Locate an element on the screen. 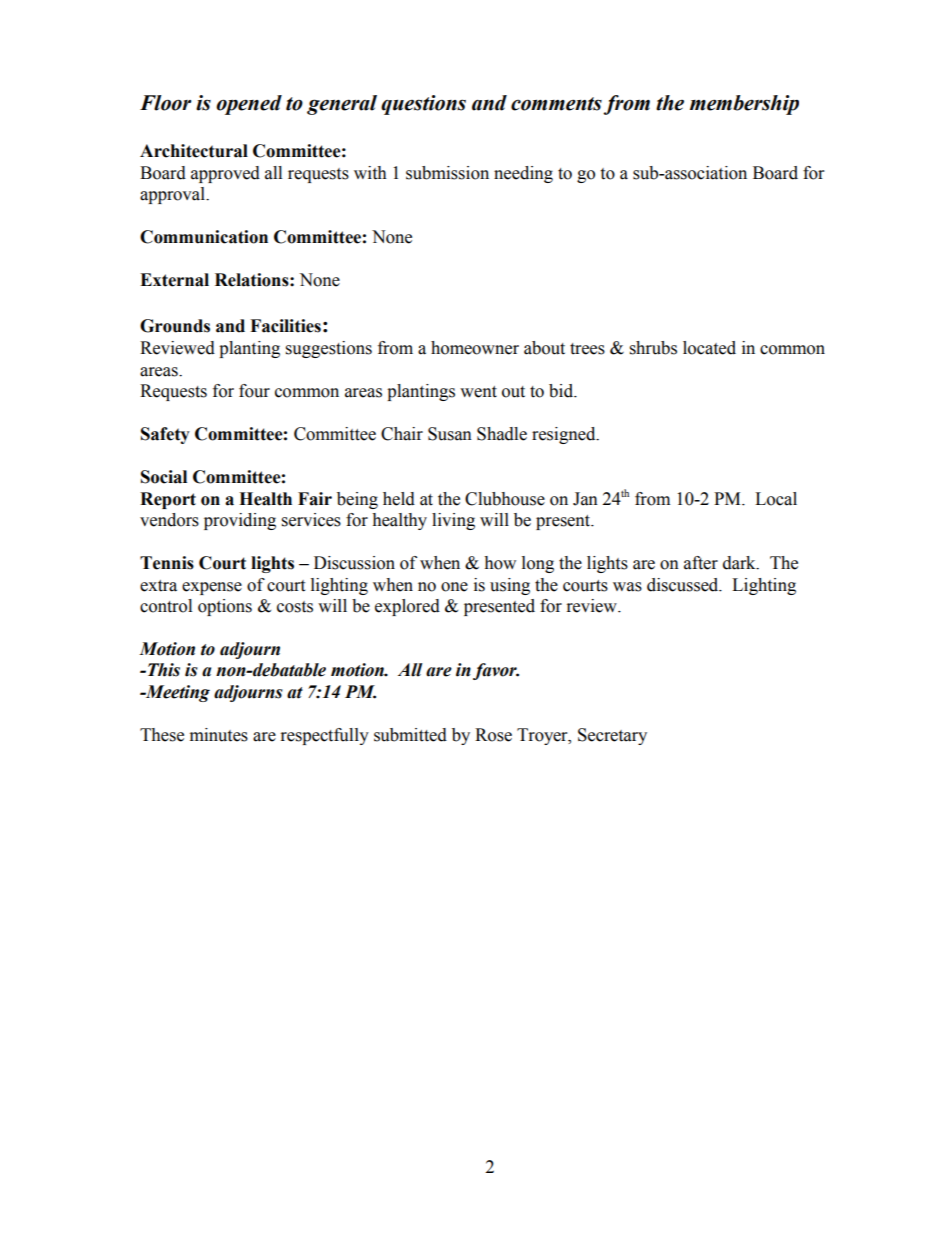  Secretary is located at coordinates (612, 736).
